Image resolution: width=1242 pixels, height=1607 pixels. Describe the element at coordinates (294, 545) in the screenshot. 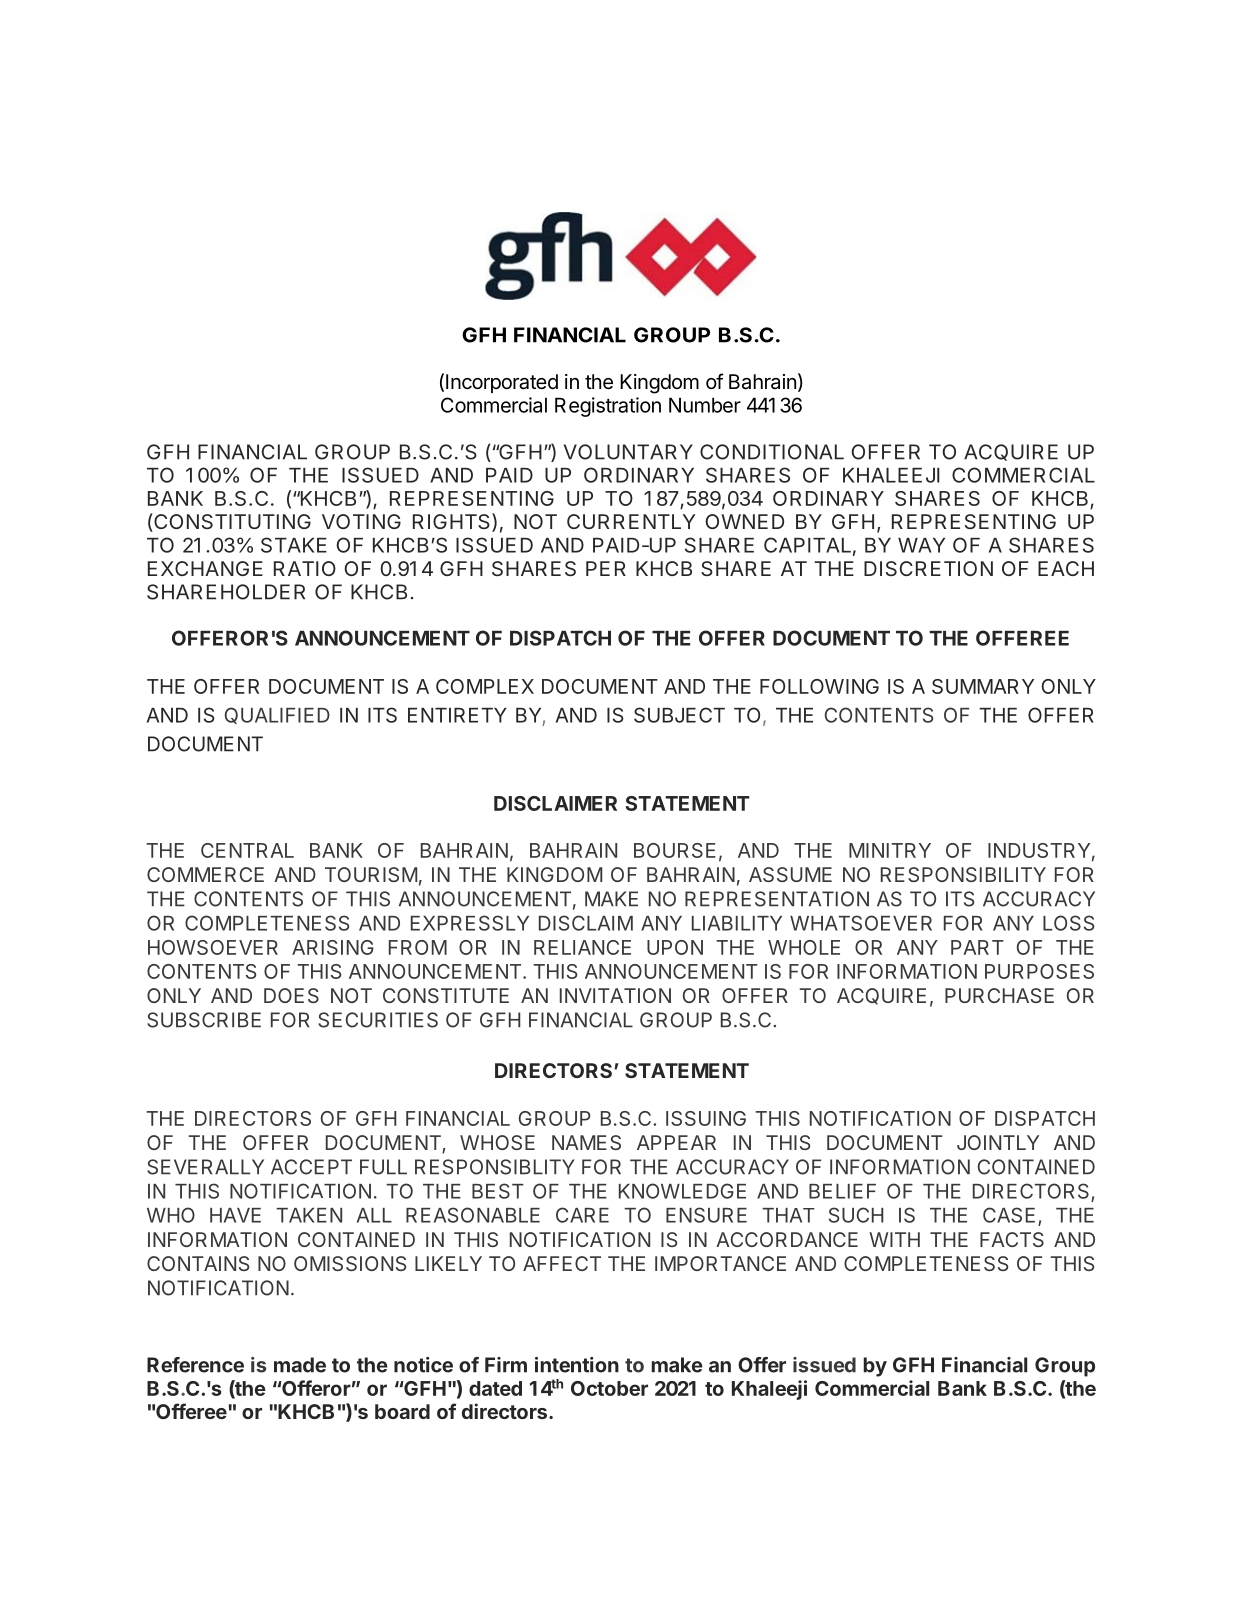

I see `STAKE` at that location.
